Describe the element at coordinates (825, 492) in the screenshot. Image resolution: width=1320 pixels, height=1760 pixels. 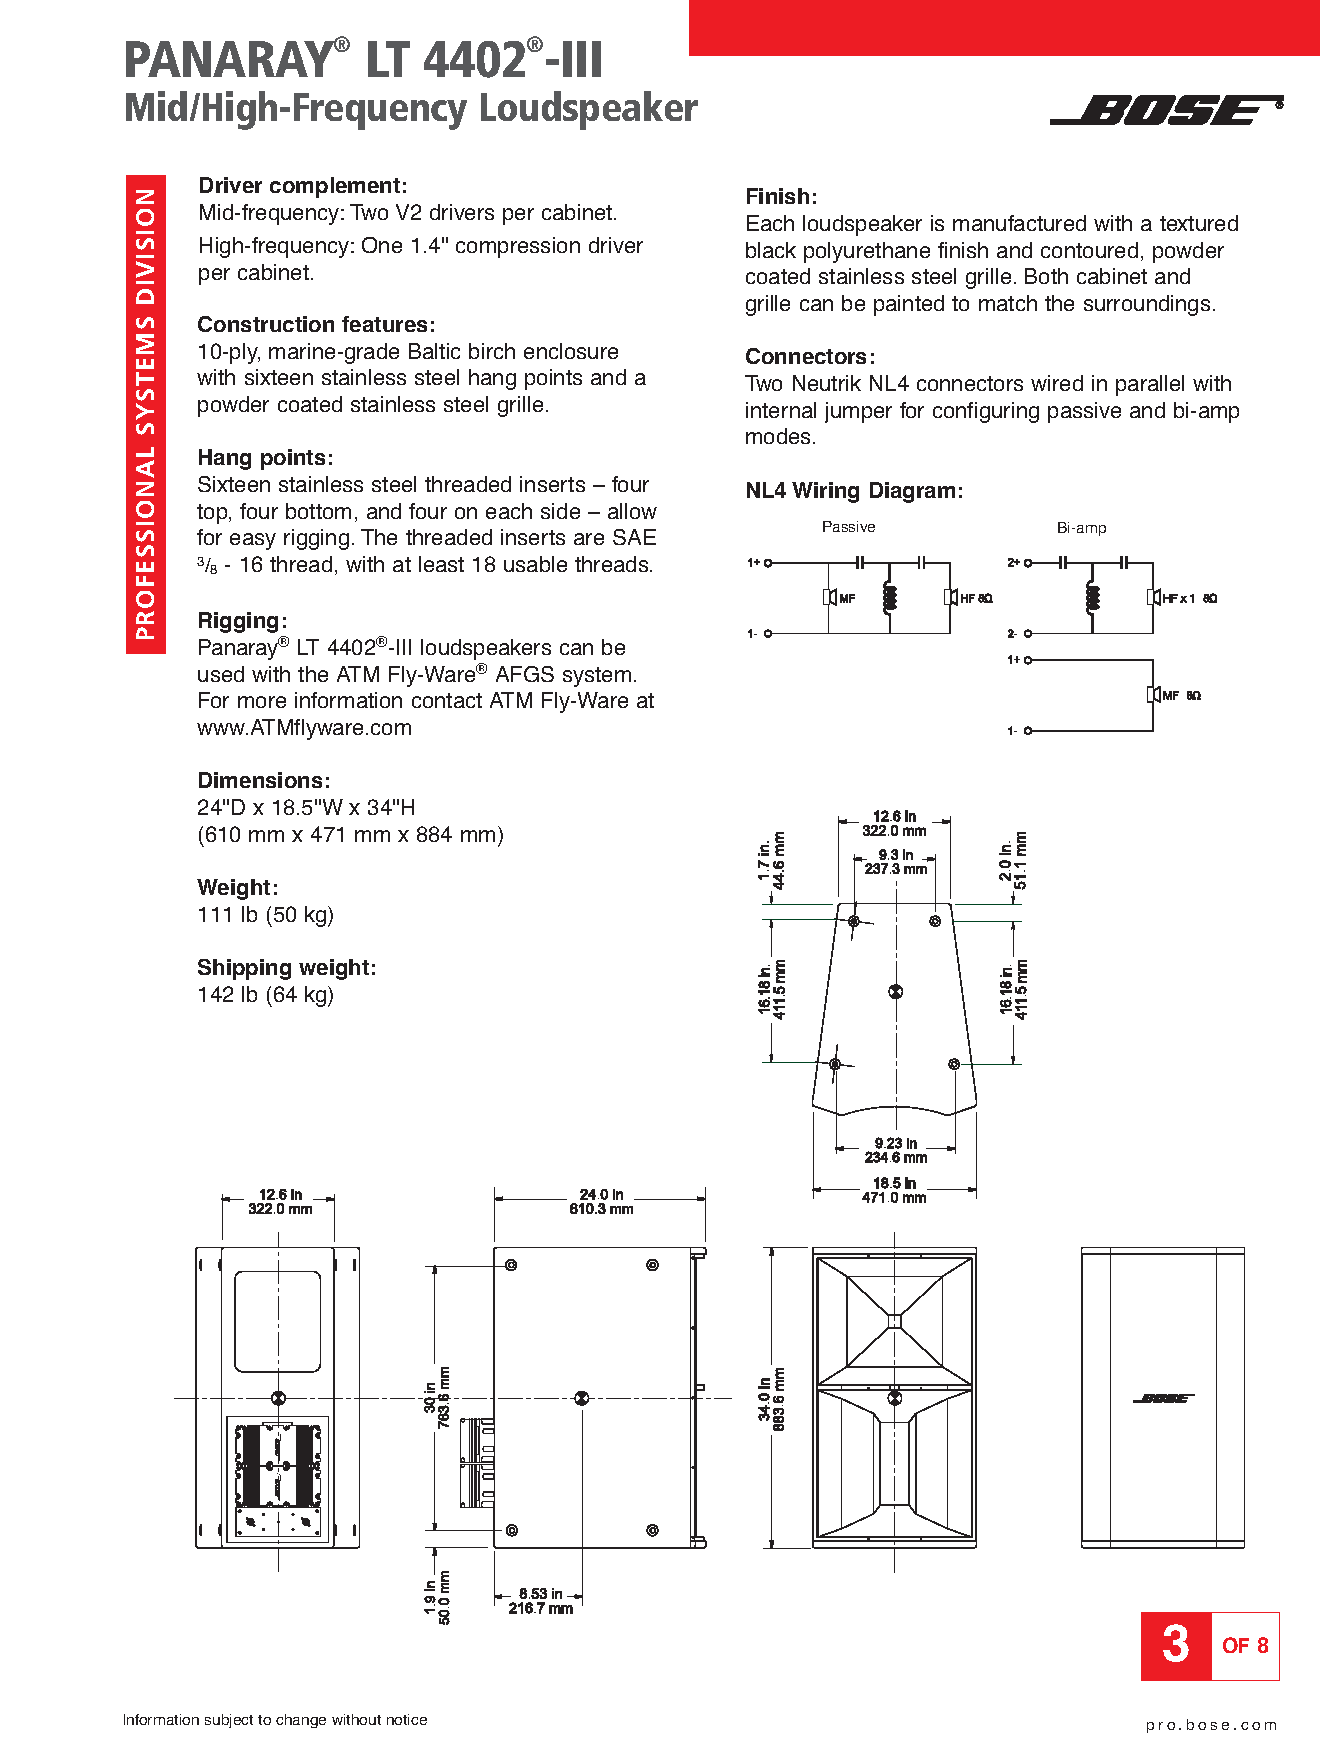
I see `Wiring` at that location.
